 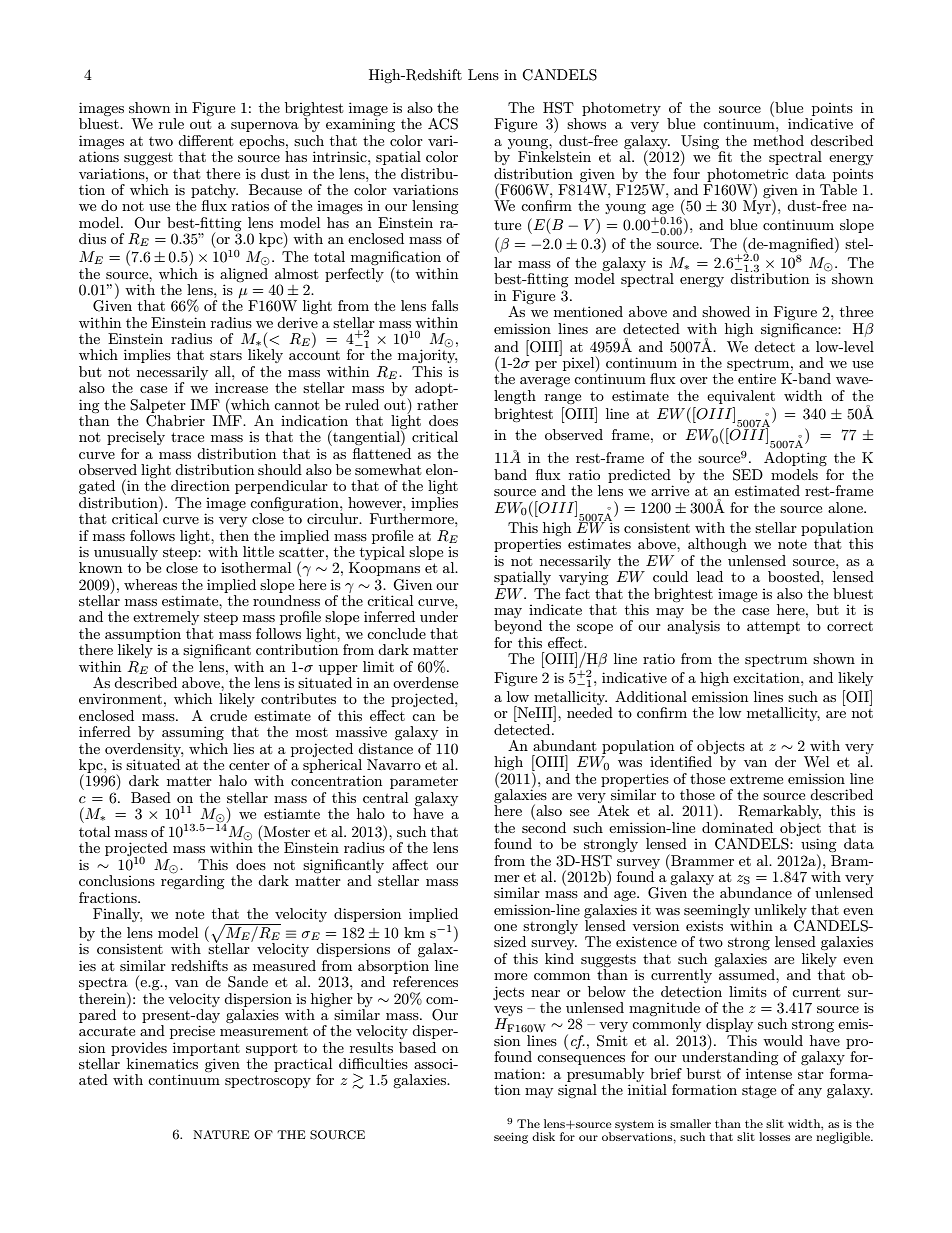 I want to click on roundness, so click(x=286, y=600).
